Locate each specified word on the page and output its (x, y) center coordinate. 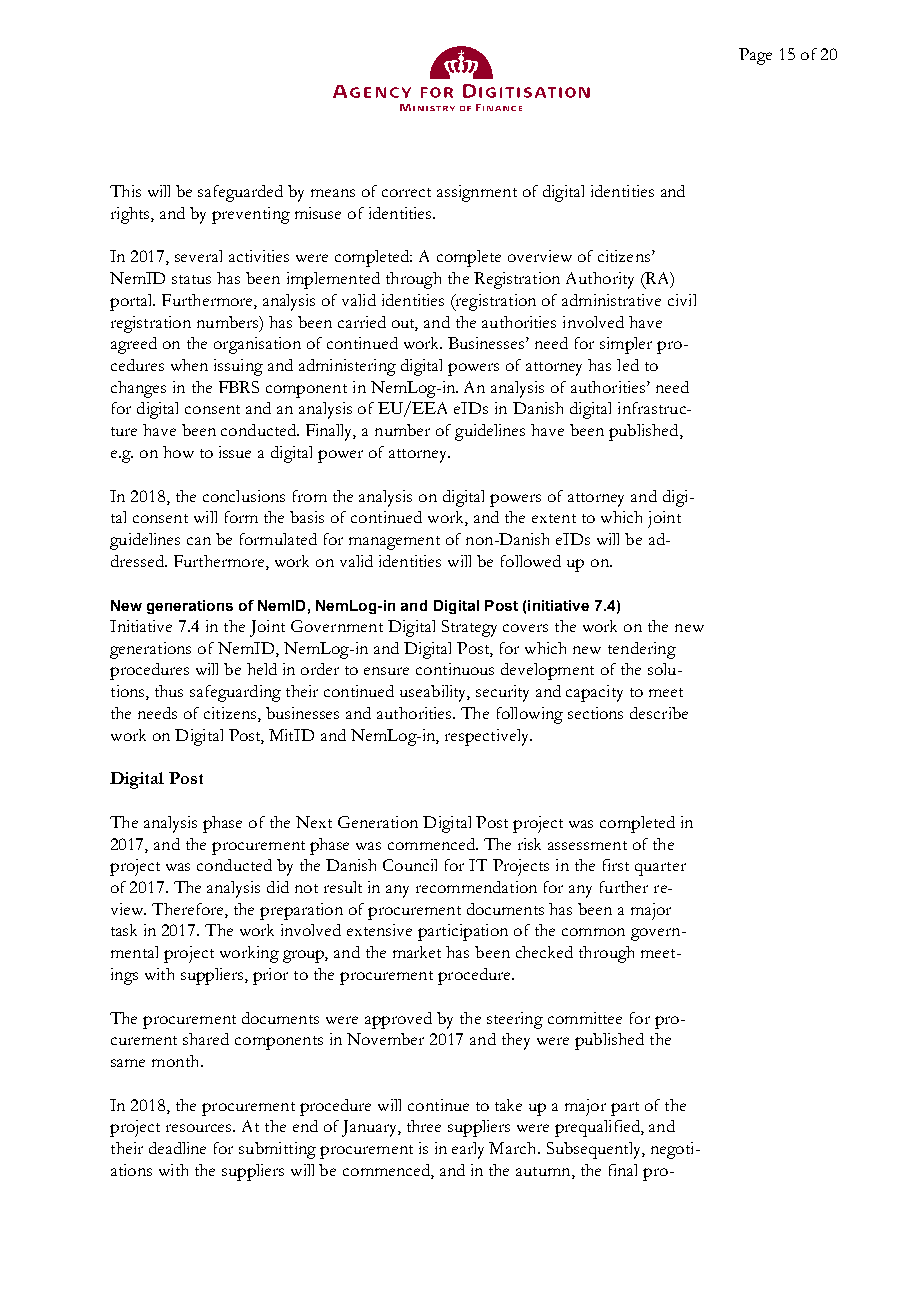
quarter (660, 869)
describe (659, 713)
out (405, 324)
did (278, 887)
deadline (177, 1148)
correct (406, 192)
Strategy (469, 628)
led (628, 365)
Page (755, 56)
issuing (238, 367)
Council (410, 865)
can (199, 541)
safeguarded (240, 193)
